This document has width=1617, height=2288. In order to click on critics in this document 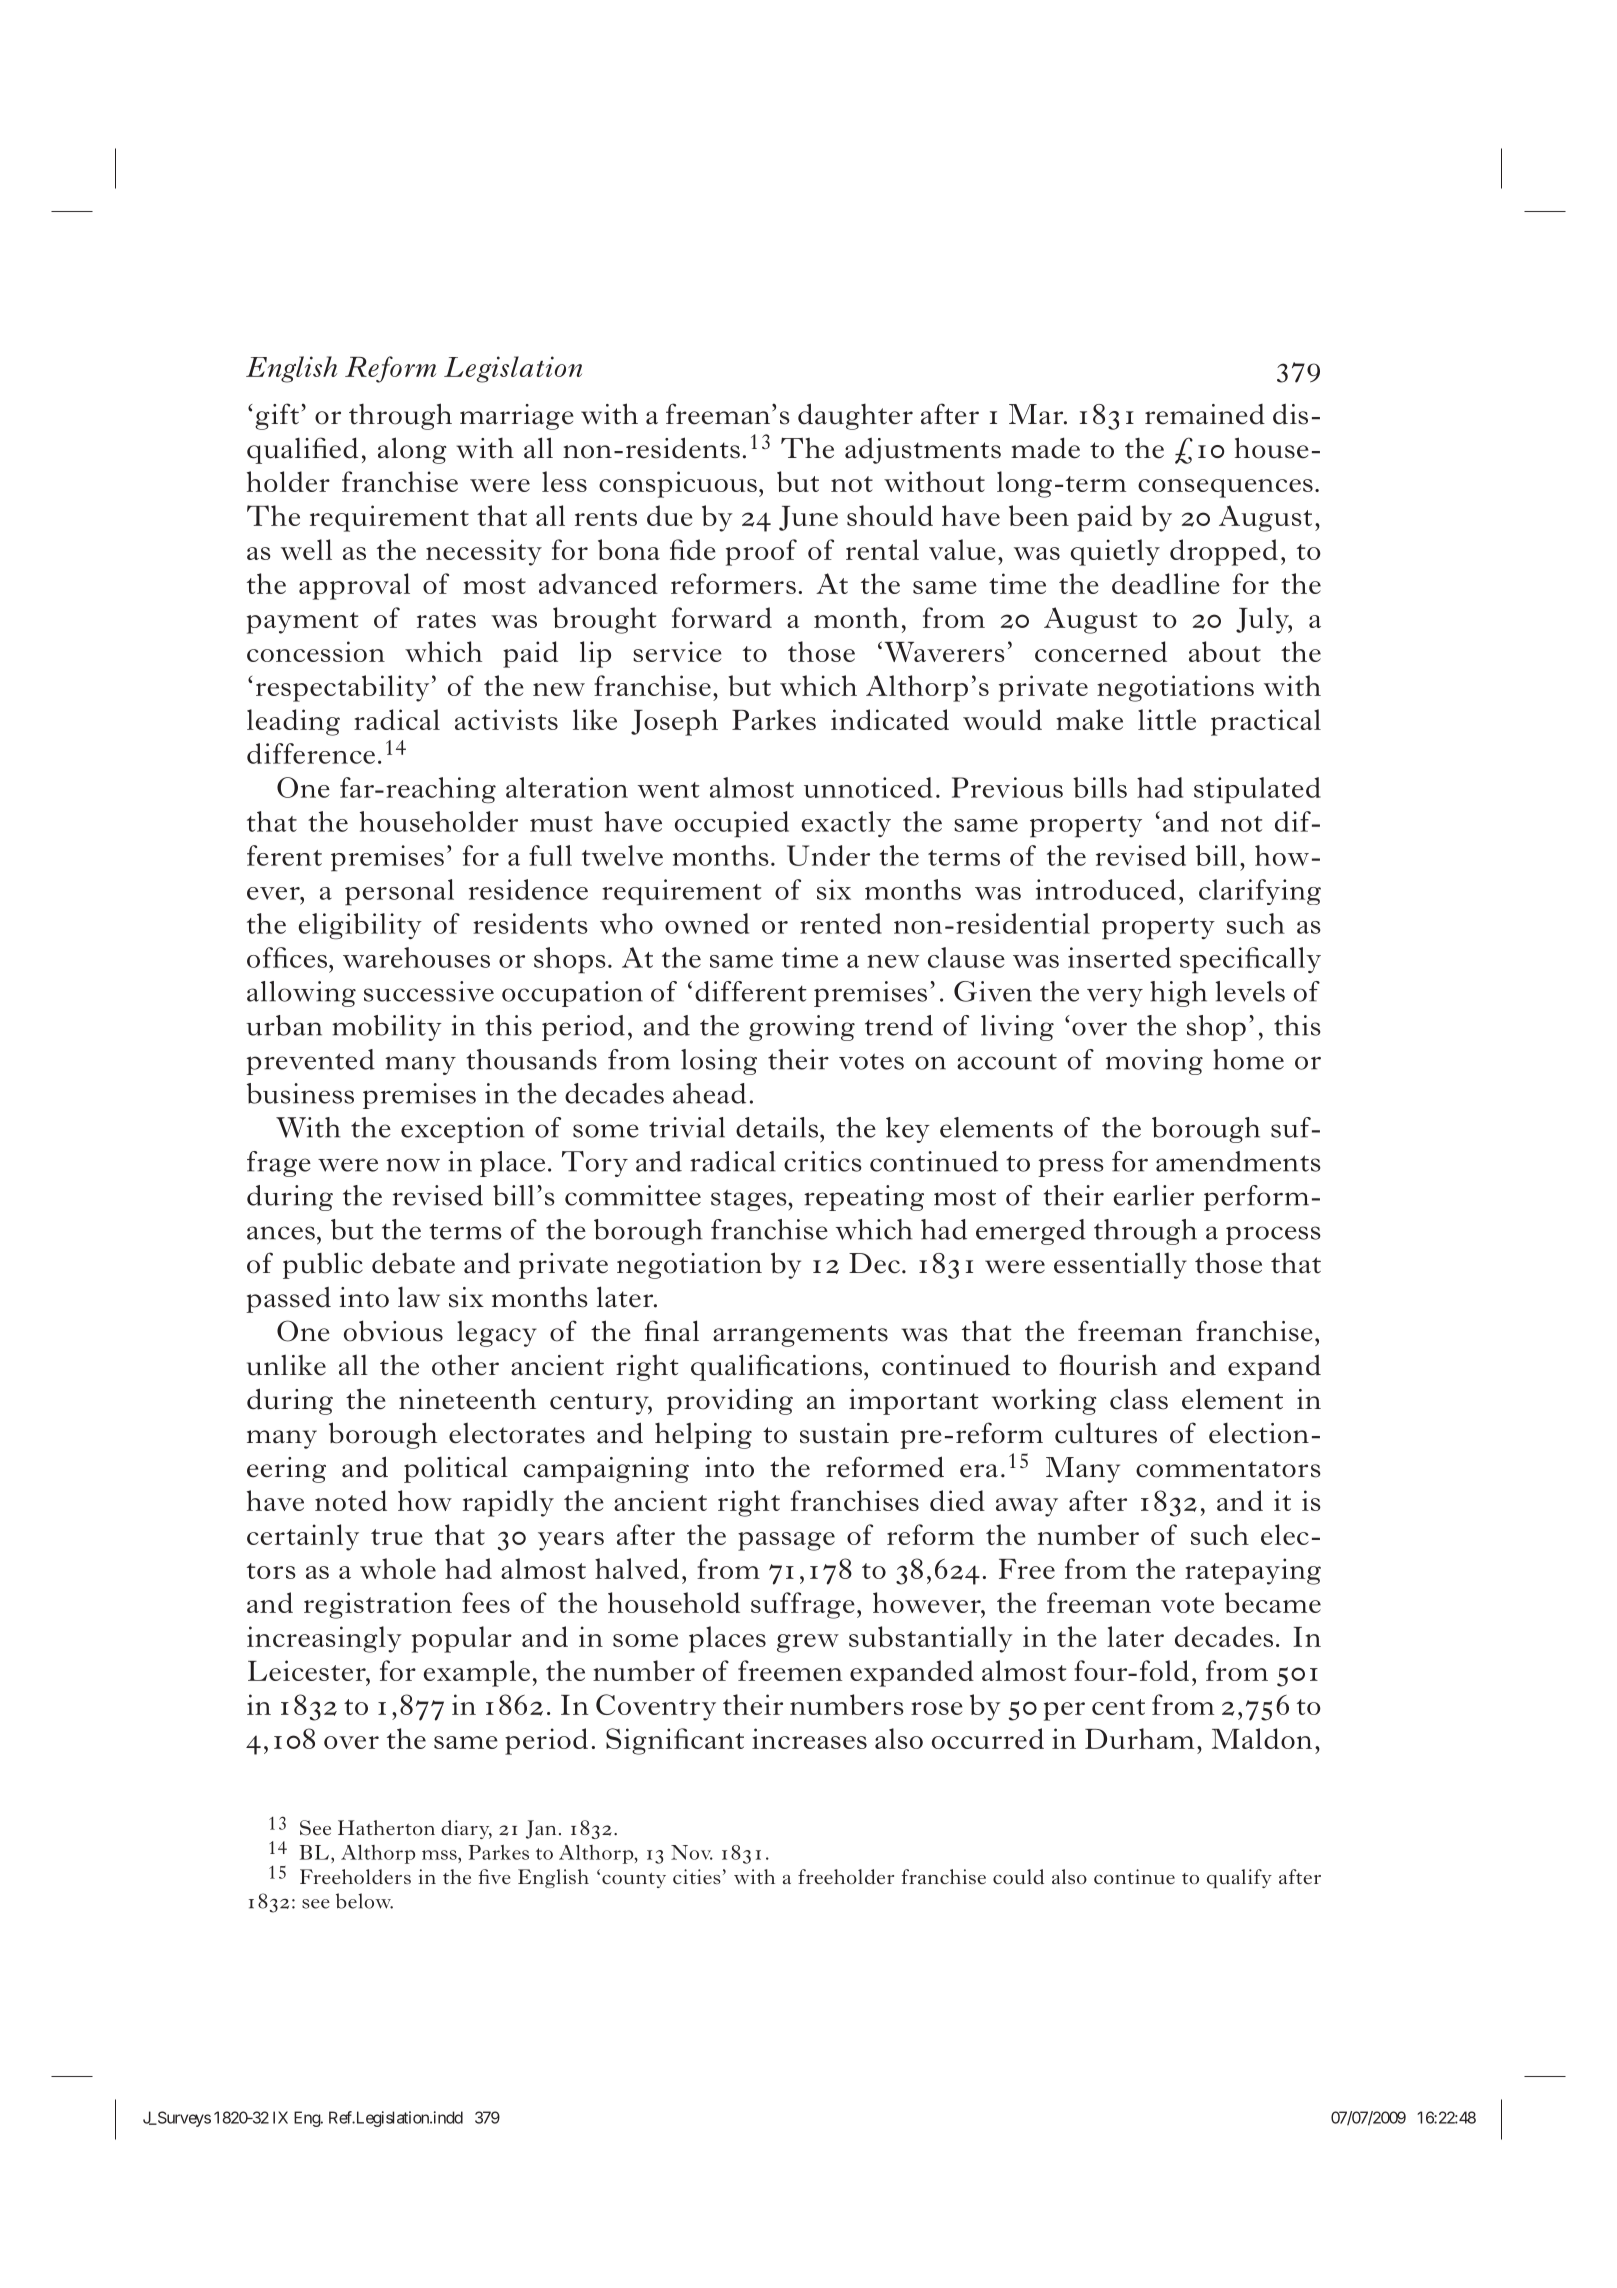, I will do `click(823, 1161)`.
